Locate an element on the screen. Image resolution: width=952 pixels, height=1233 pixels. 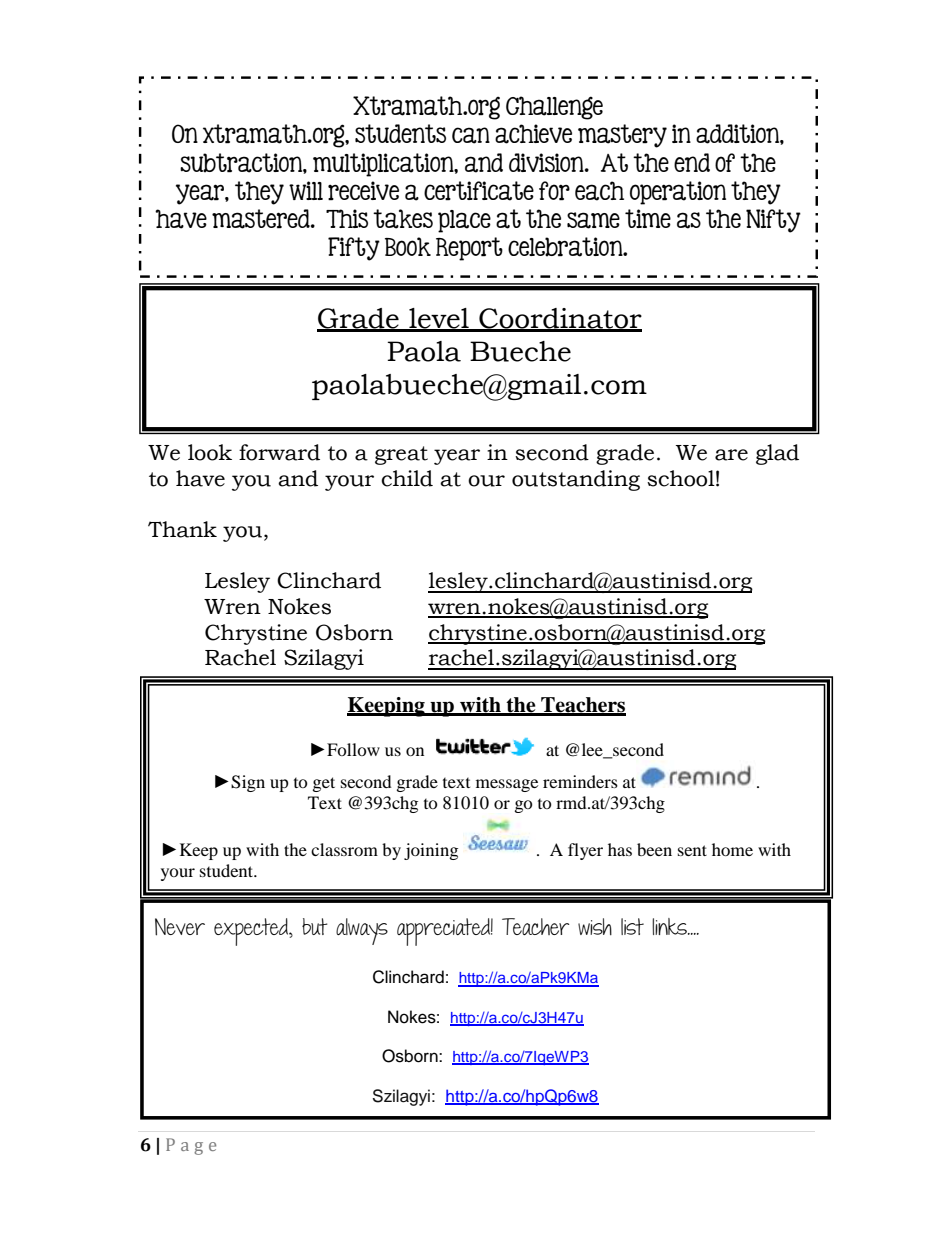
will is located at coordinates (306, 190).
